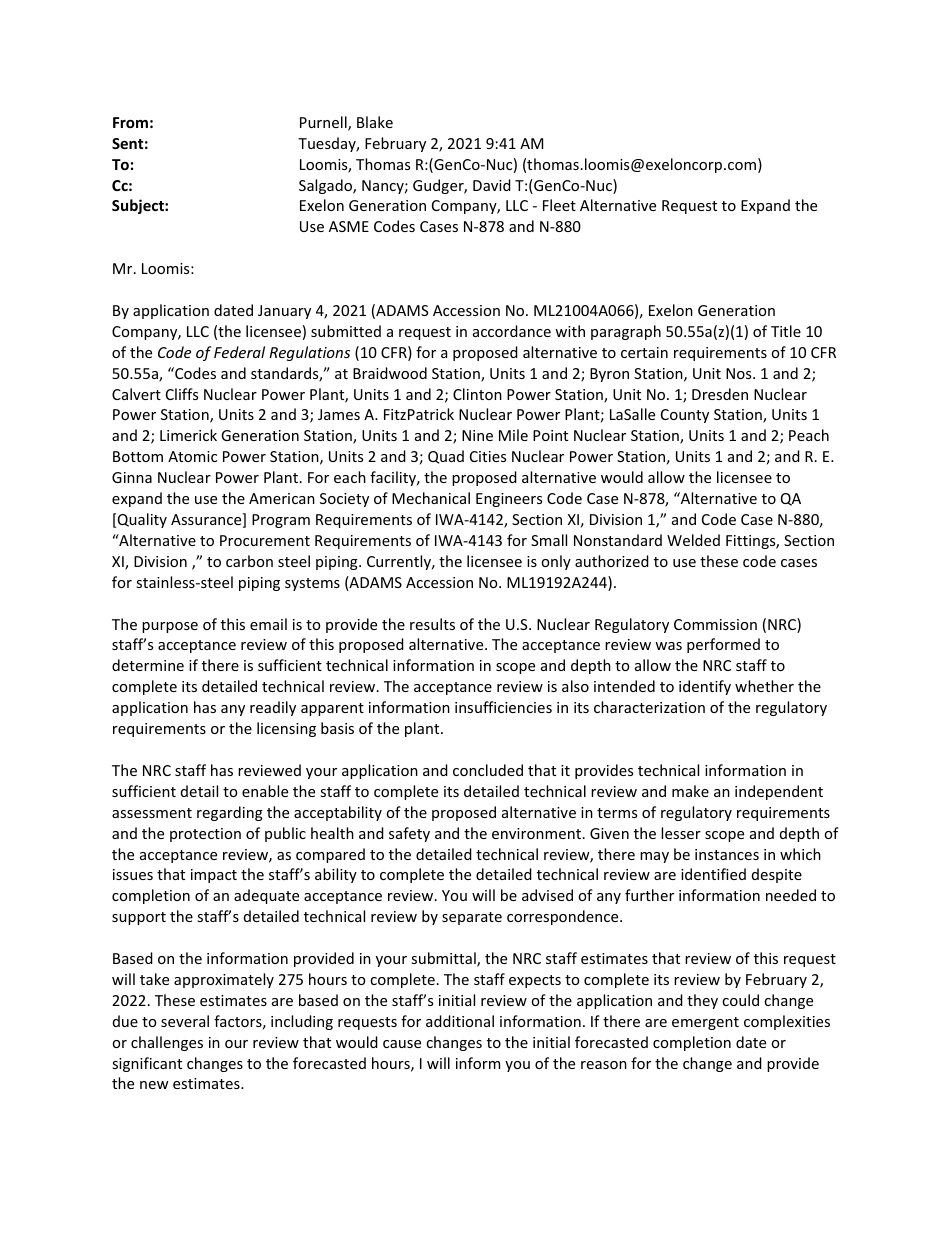 This image has height=1233, width=952. What do you see at coordinates (715, 624) in the image?
I see `Commission` at bounding box center [715, 624].
